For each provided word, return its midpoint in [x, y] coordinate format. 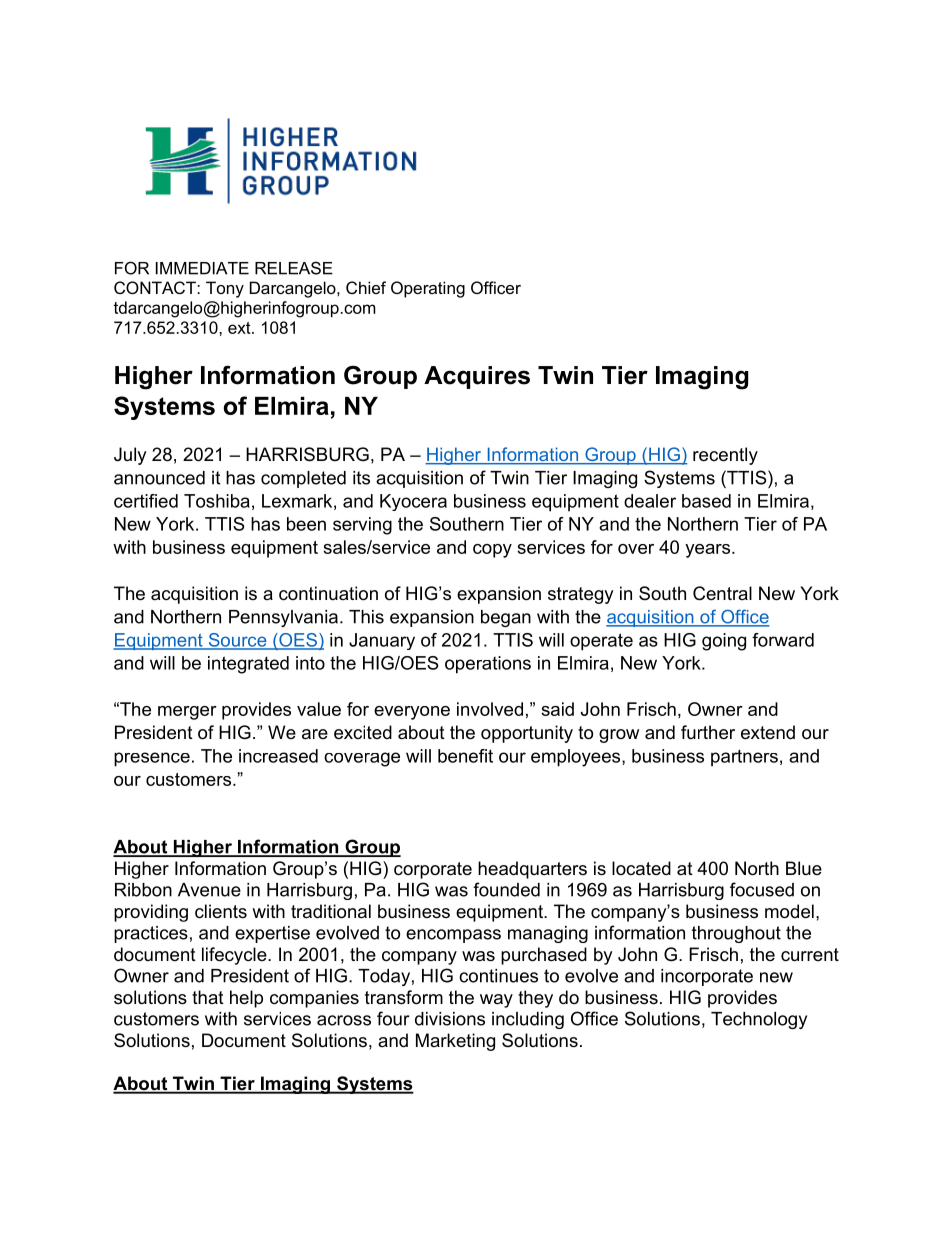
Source [237, 641]
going [724, 642]
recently [725, 456]
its [361, 478]
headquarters [532, 870]
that [208, 997]
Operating [428, 289]
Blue [804, 868]
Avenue [209, 890]
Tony [225, 289]
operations [488, 665]
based [706, 501]
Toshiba [217, 501]
